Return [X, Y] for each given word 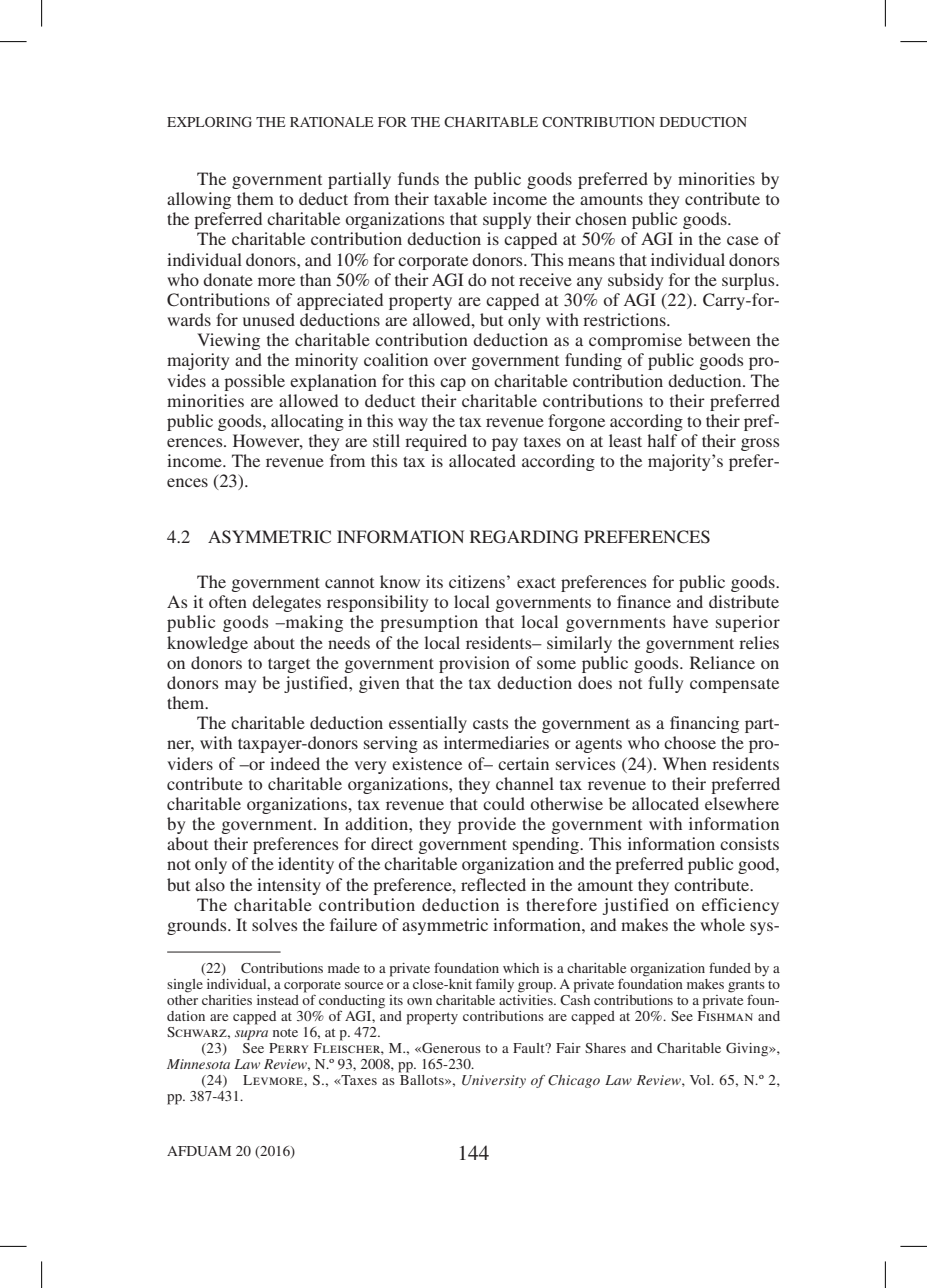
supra [251, 1035]
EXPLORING [209, 122]
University [494, 1081]
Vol [701, 1080]
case [743, 240]
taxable [460, 198]
